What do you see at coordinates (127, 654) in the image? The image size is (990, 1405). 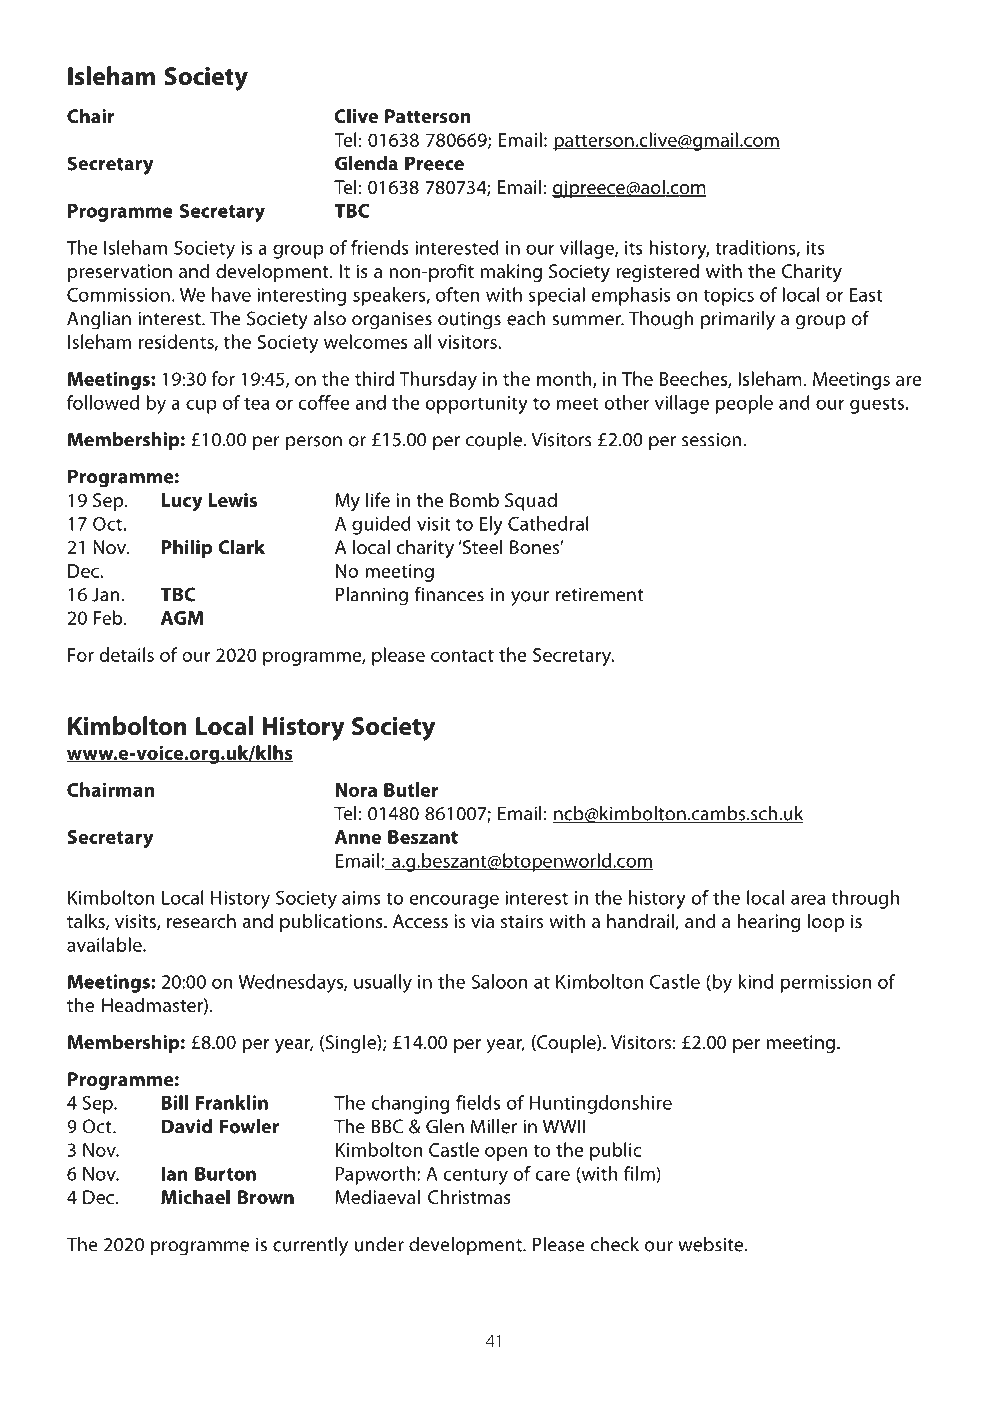 I see `details` at bounding box center [127, 654].
